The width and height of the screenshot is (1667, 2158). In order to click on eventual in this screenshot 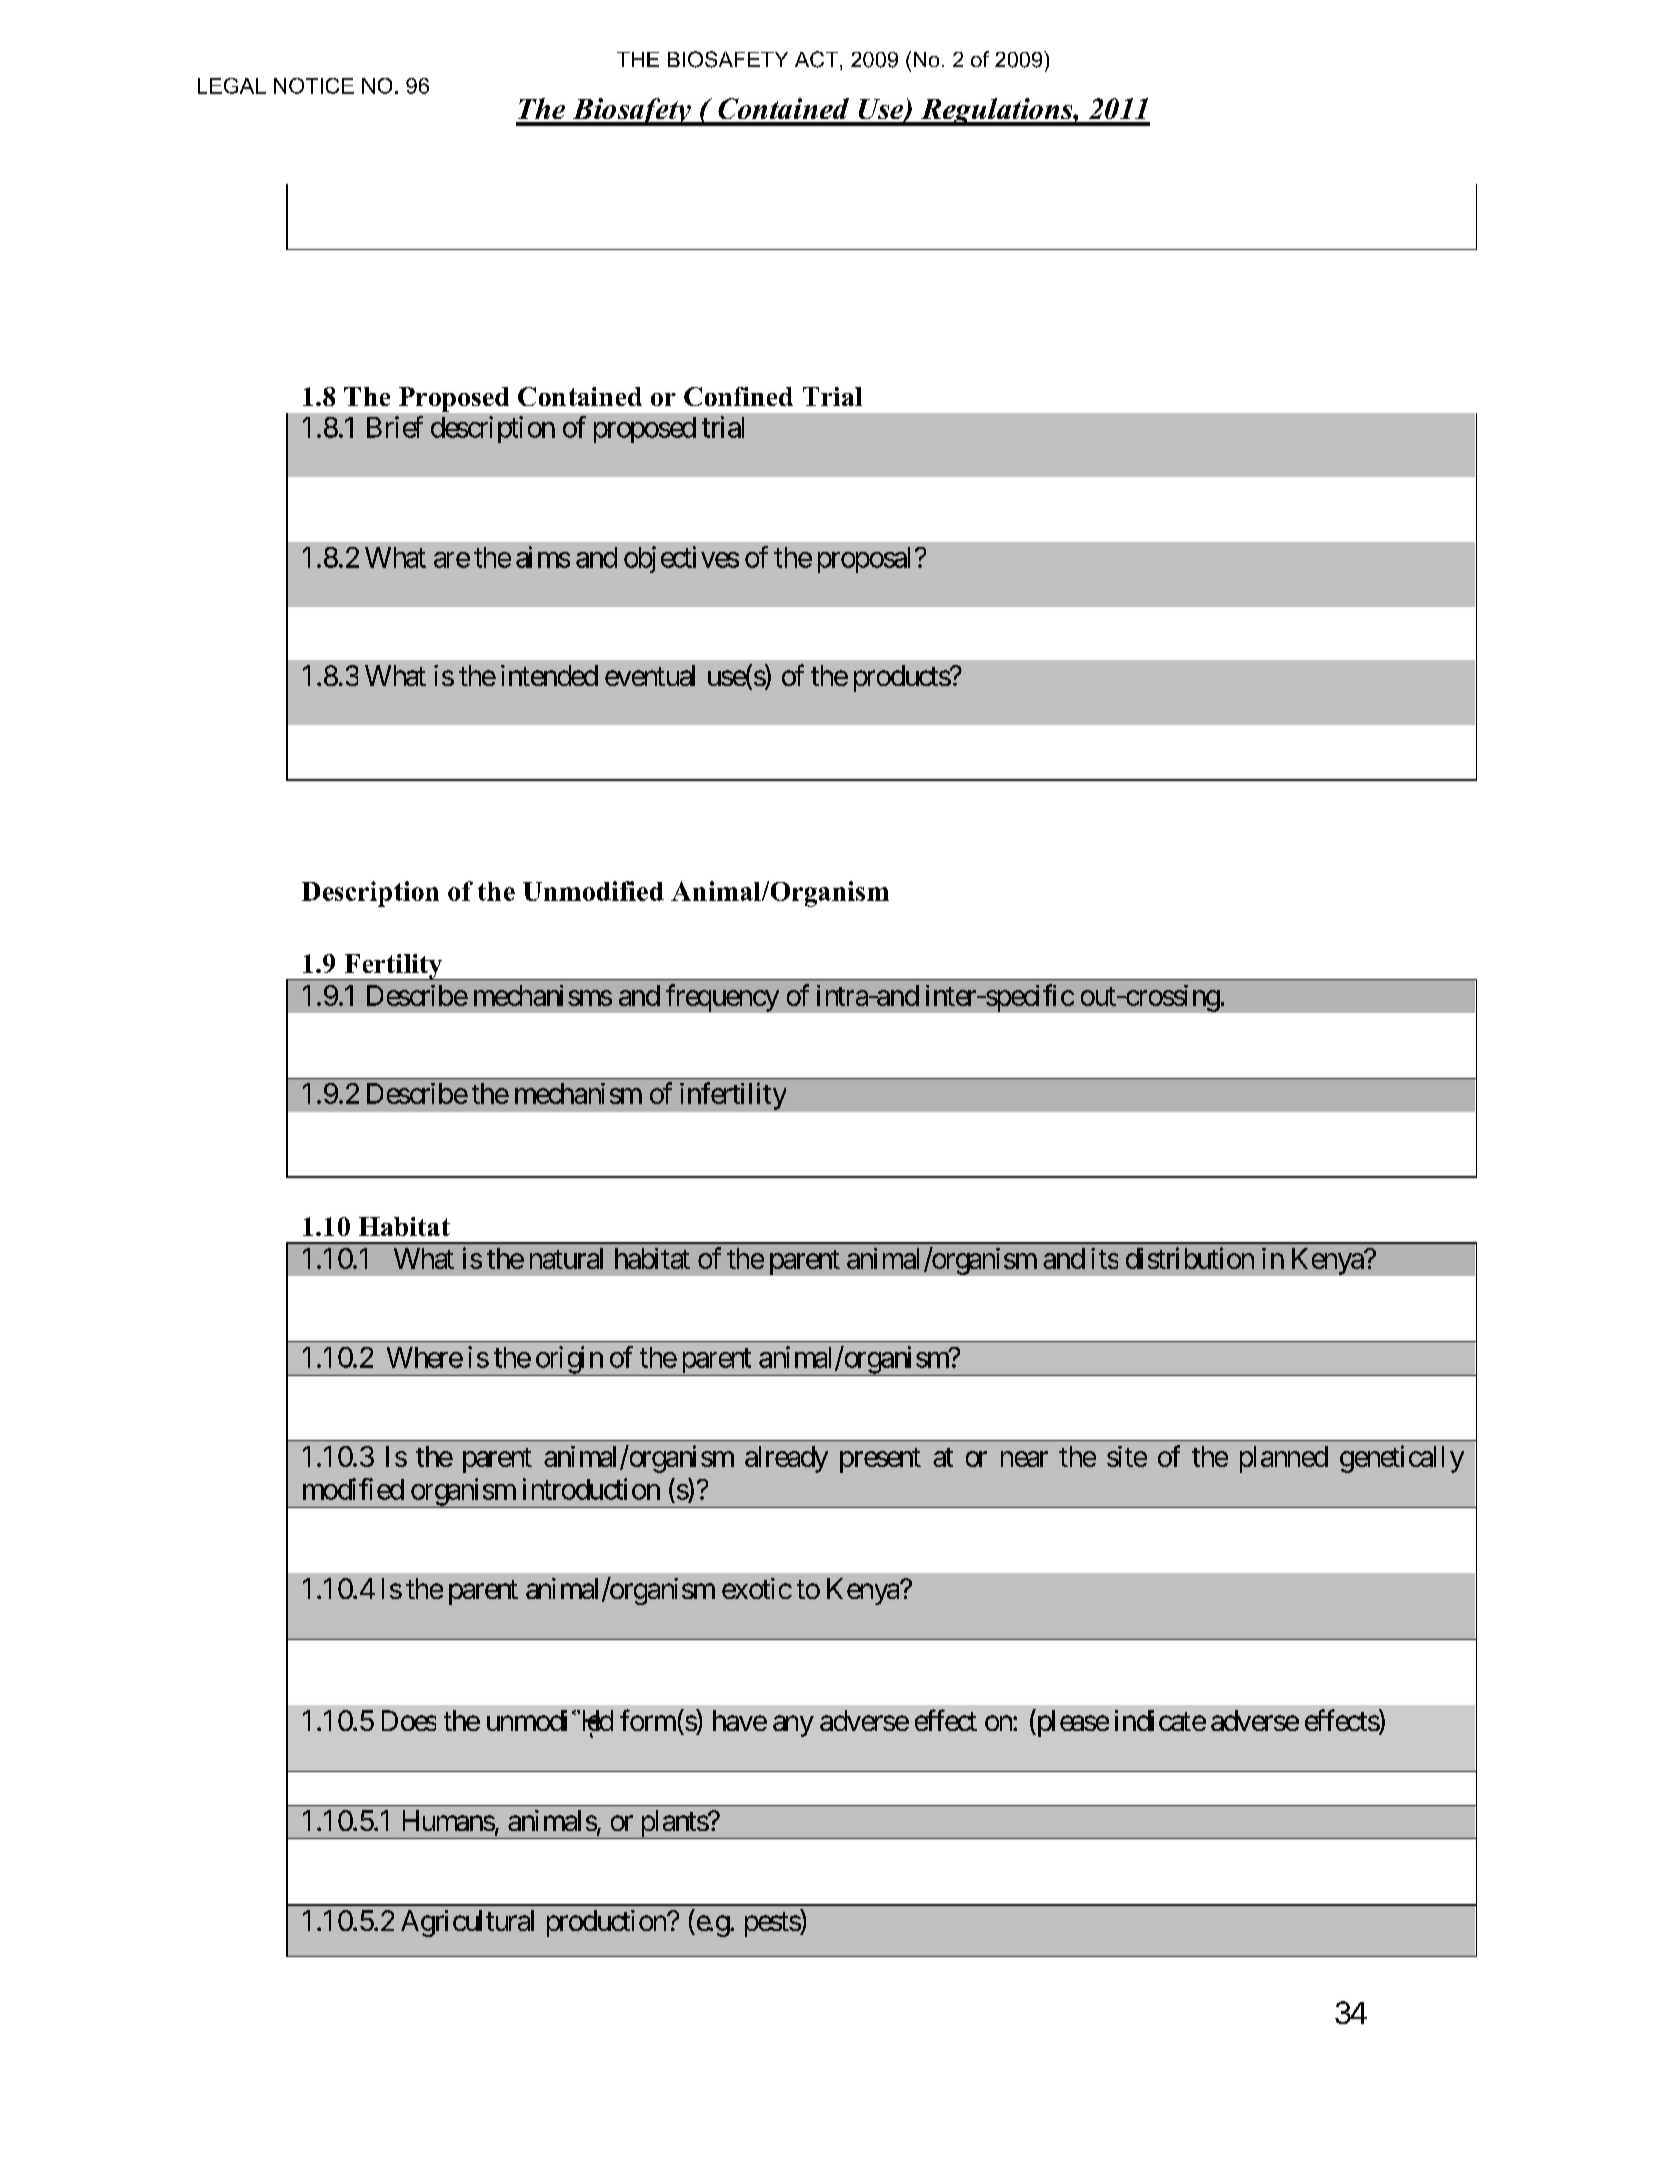, I will do `click(650, 675)`.
